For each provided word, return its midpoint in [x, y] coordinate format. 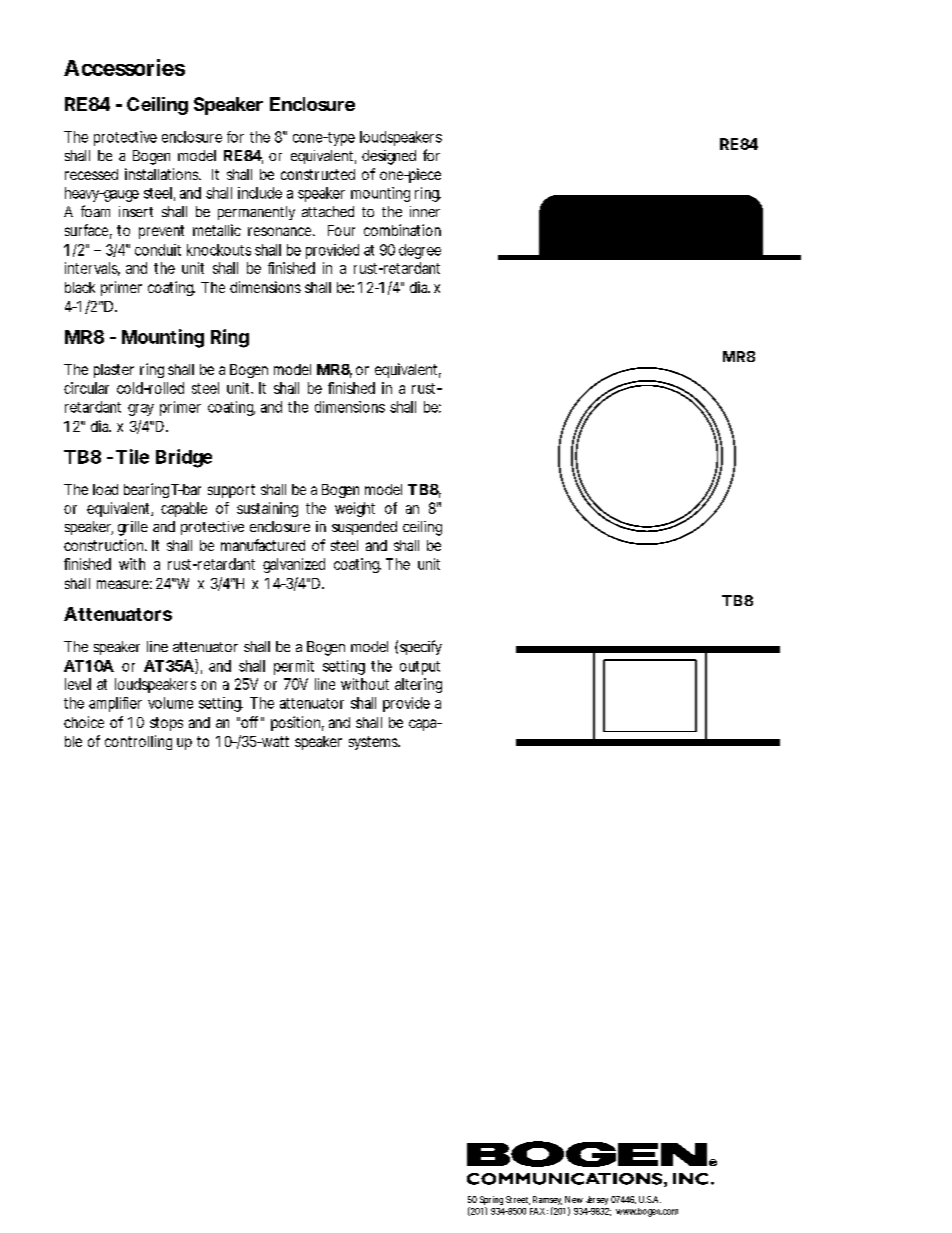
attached [328, 211]
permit [294, 667]
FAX [537, 1211]
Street [518, 1200]
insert [136, 211]
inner [425, 211]
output [420, 668]
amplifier [115, 704]
